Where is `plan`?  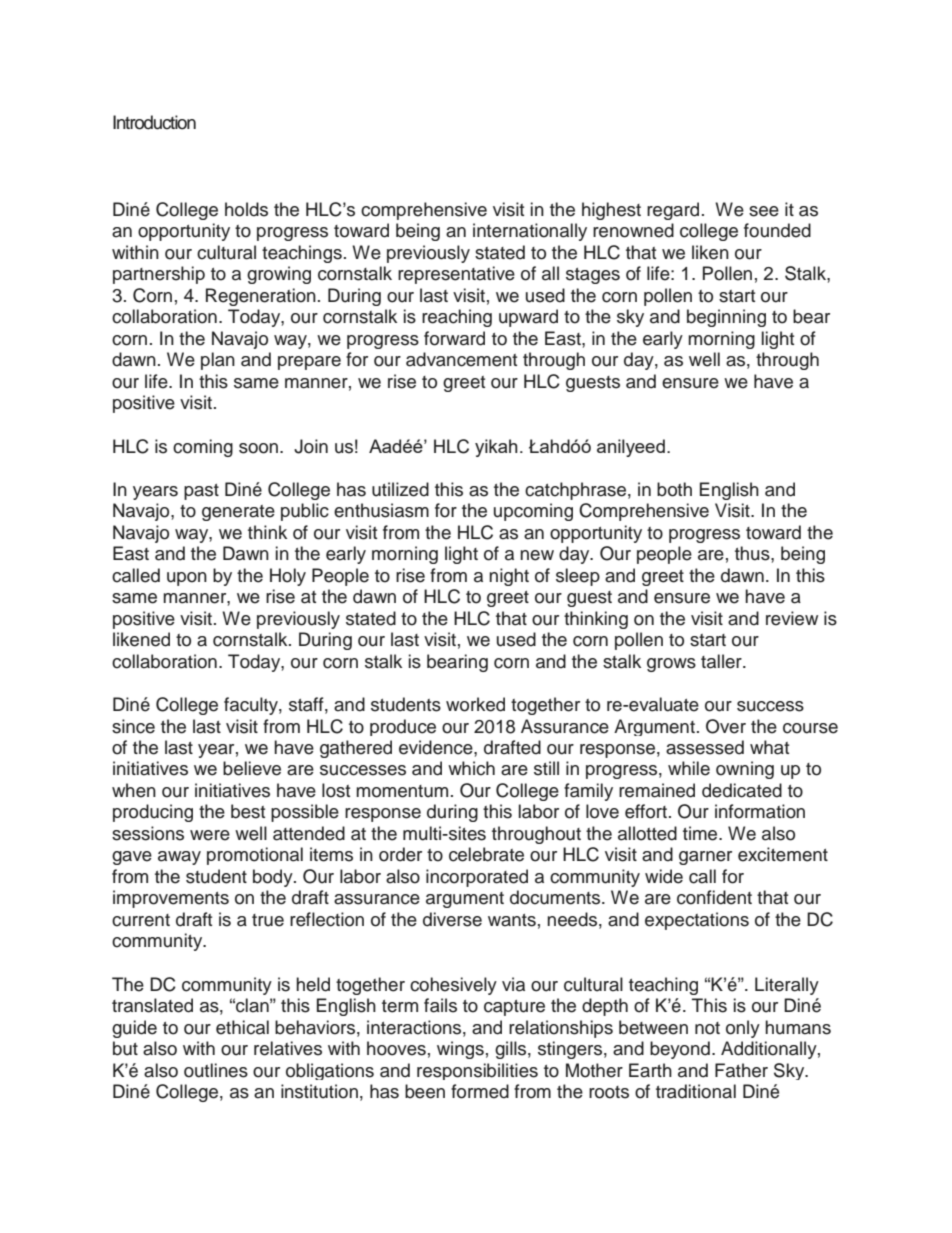
plan is located at coordinates (218, 361).
